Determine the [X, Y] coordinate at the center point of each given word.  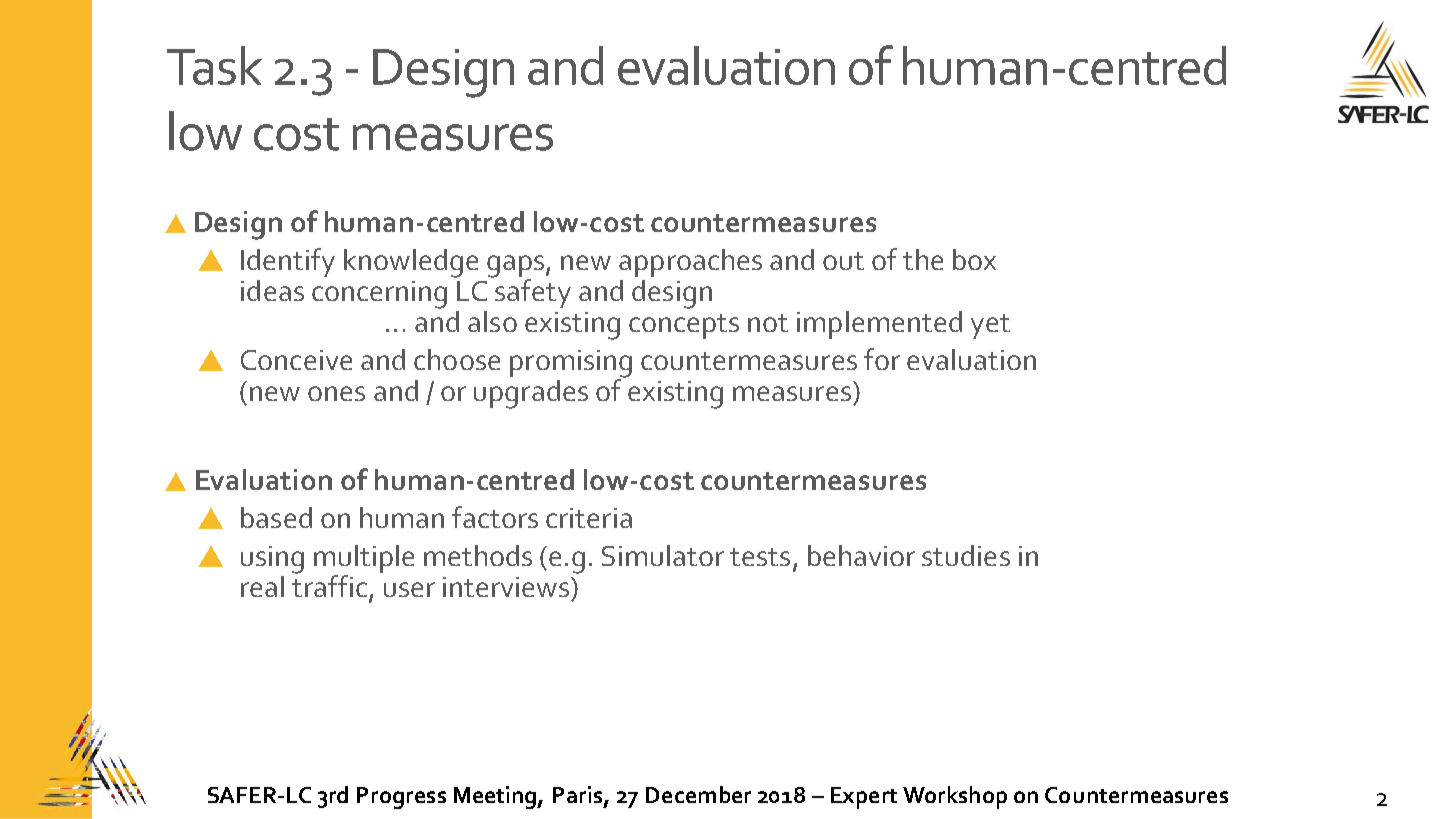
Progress [401, 798]
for [882, 359]
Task [214, 65]
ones [336, 393]
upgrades [531, 394]
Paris [579, 796]
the [923, 259]
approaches [690, 263]
